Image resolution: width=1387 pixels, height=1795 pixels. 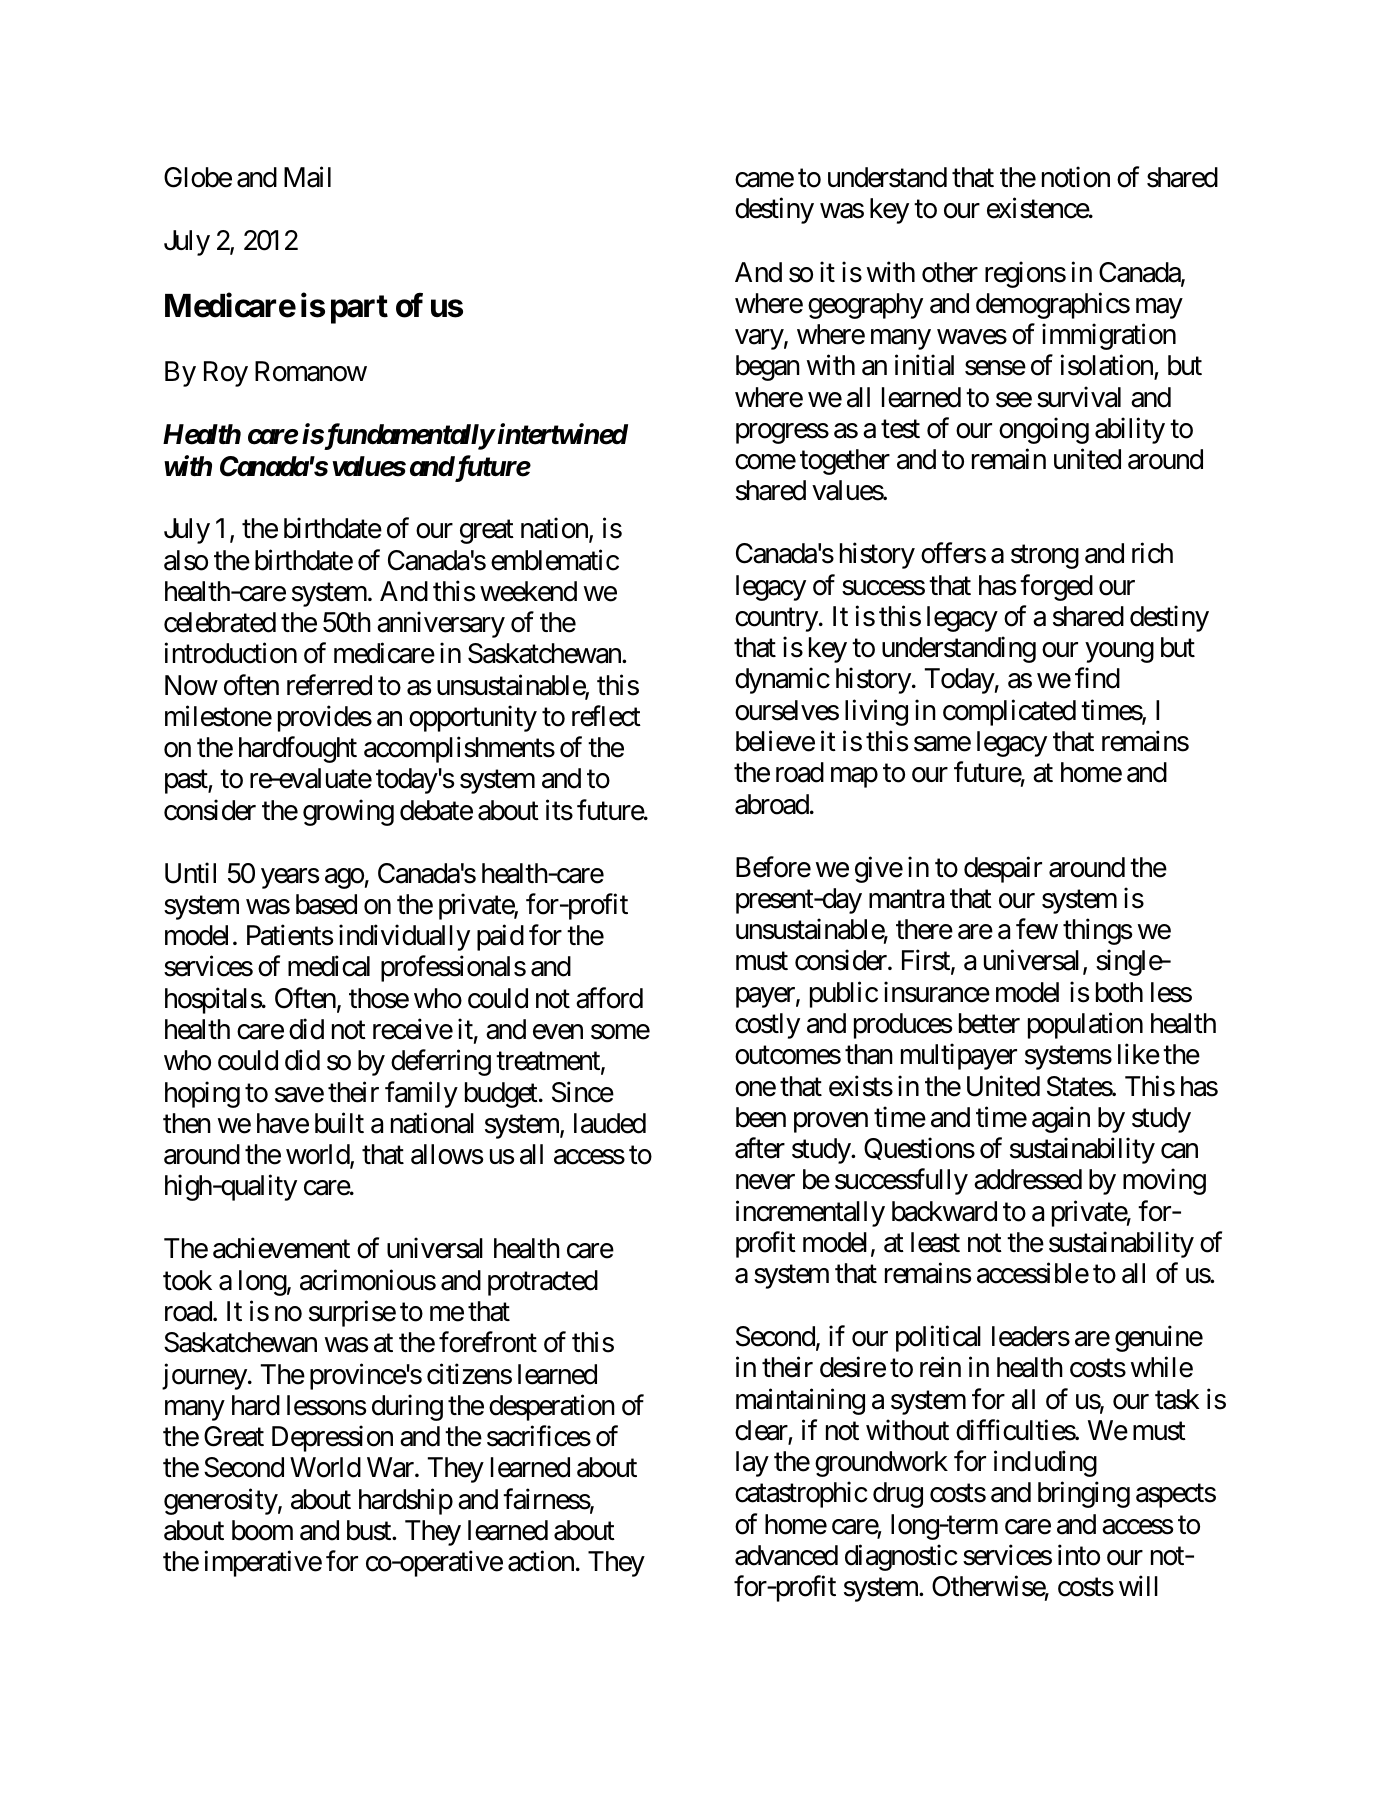 What do you see at coordinates (262, 1530) in the document?
I see `boom` at bounding box center [262, 1530].
